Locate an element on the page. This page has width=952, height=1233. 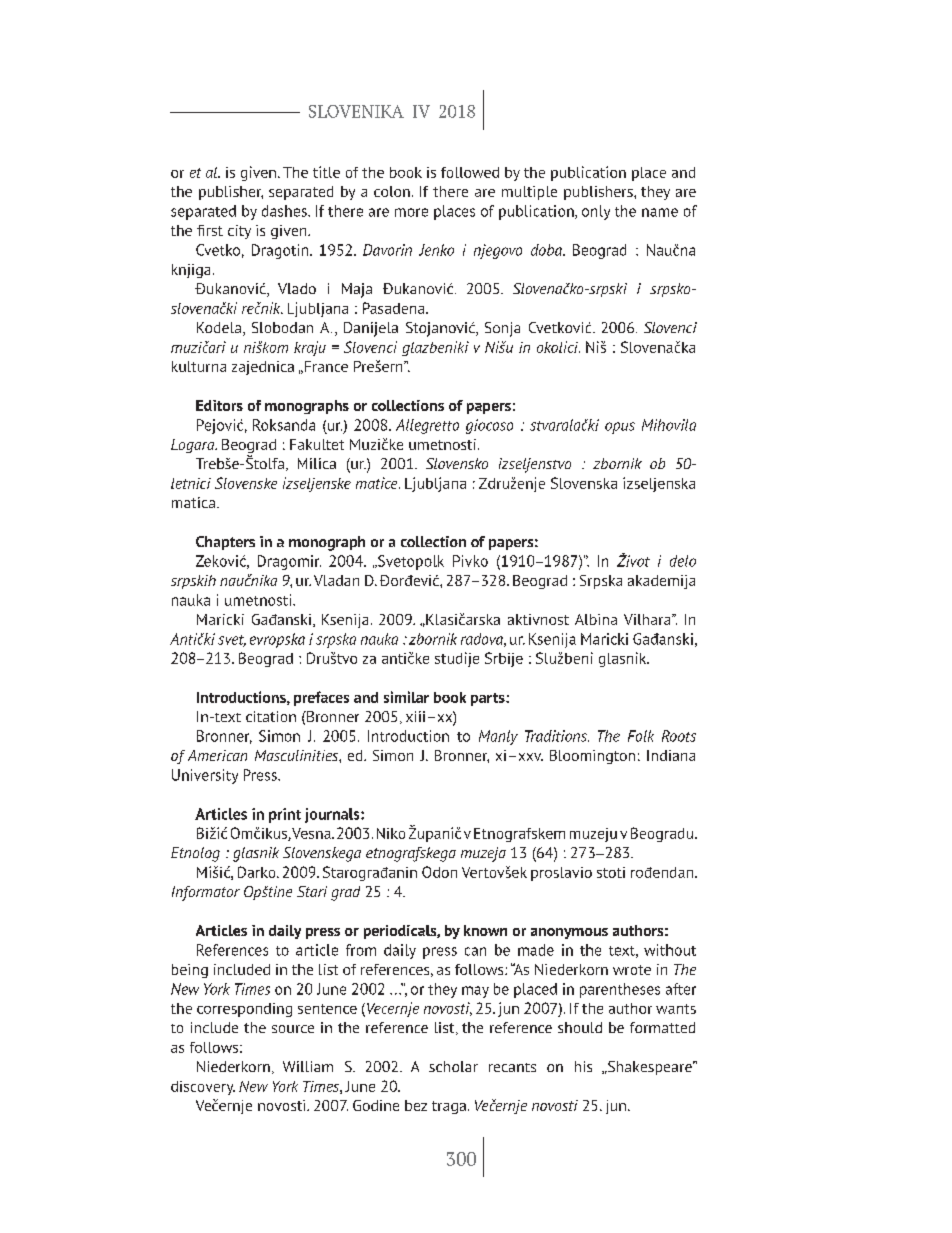
Shakespeare is located at coordinates (649, 1068).
